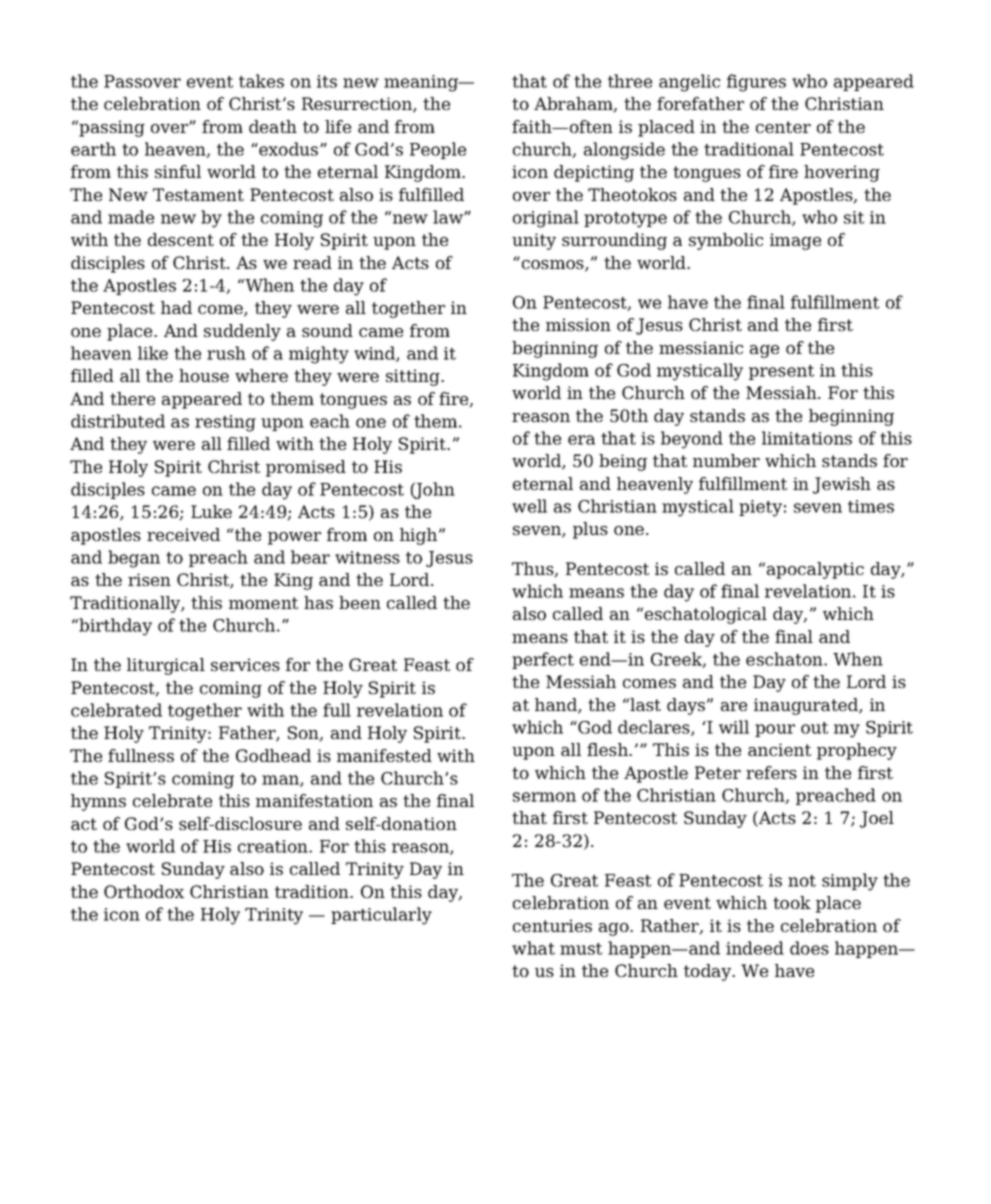  Describe the element at coordinates (533, 948) in the image. I see `what` at that location.
